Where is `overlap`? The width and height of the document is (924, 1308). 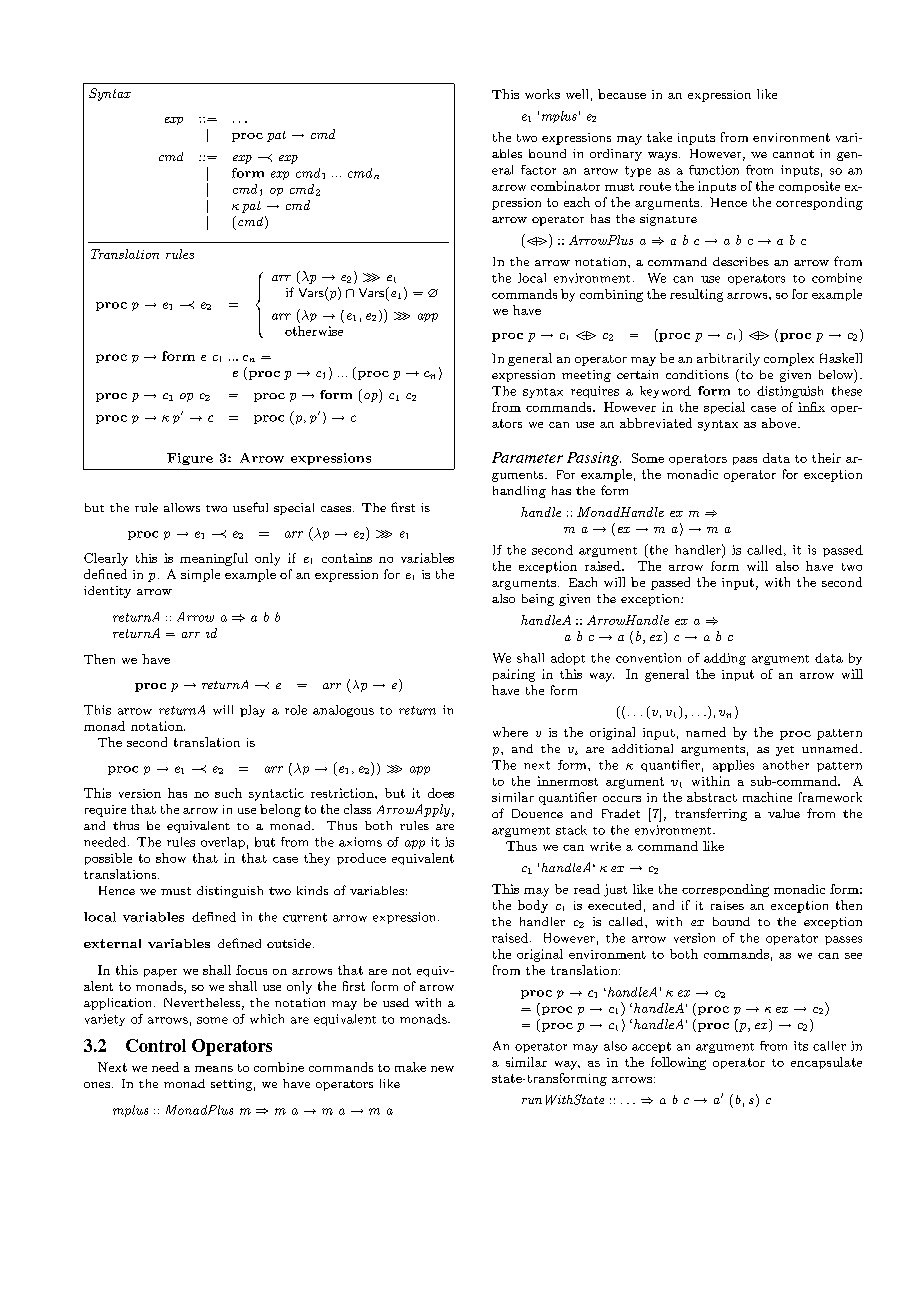
overlap is located at coordinates (223, 843).
